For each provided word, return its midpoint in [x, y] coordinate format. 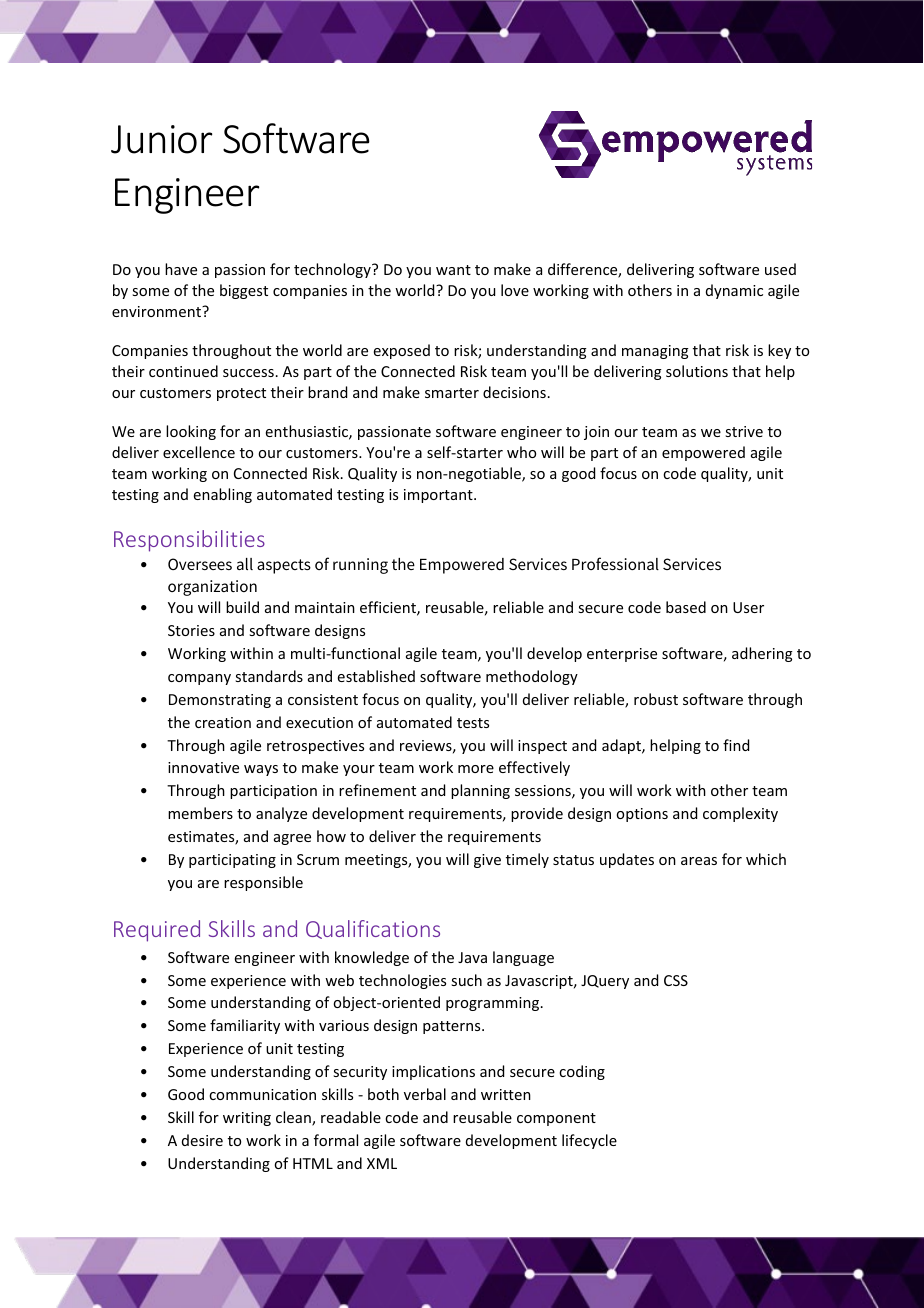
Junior [161, 139]
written [506, 1094]
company [199, 679]
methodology [532, 677]
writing [247, 1119]
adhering [762, 654]
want [453, 270]
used [780, 269]
